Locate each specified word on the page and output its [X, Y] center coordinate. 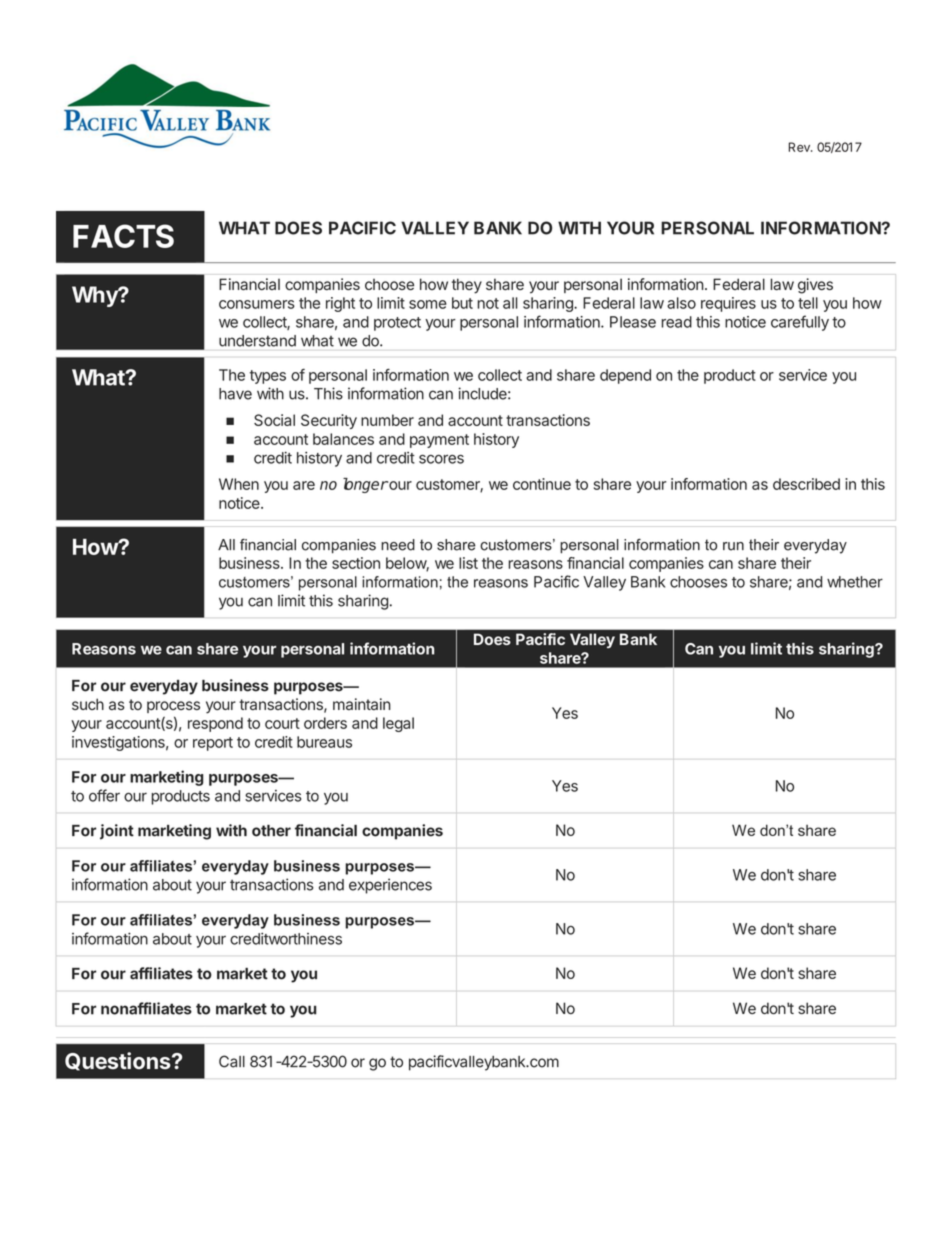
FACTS [123, 236]
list [468, 563]
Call [232, 1061]
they [467, 286]
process [173, 707]
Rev [800, 147]
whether [855, 582]
